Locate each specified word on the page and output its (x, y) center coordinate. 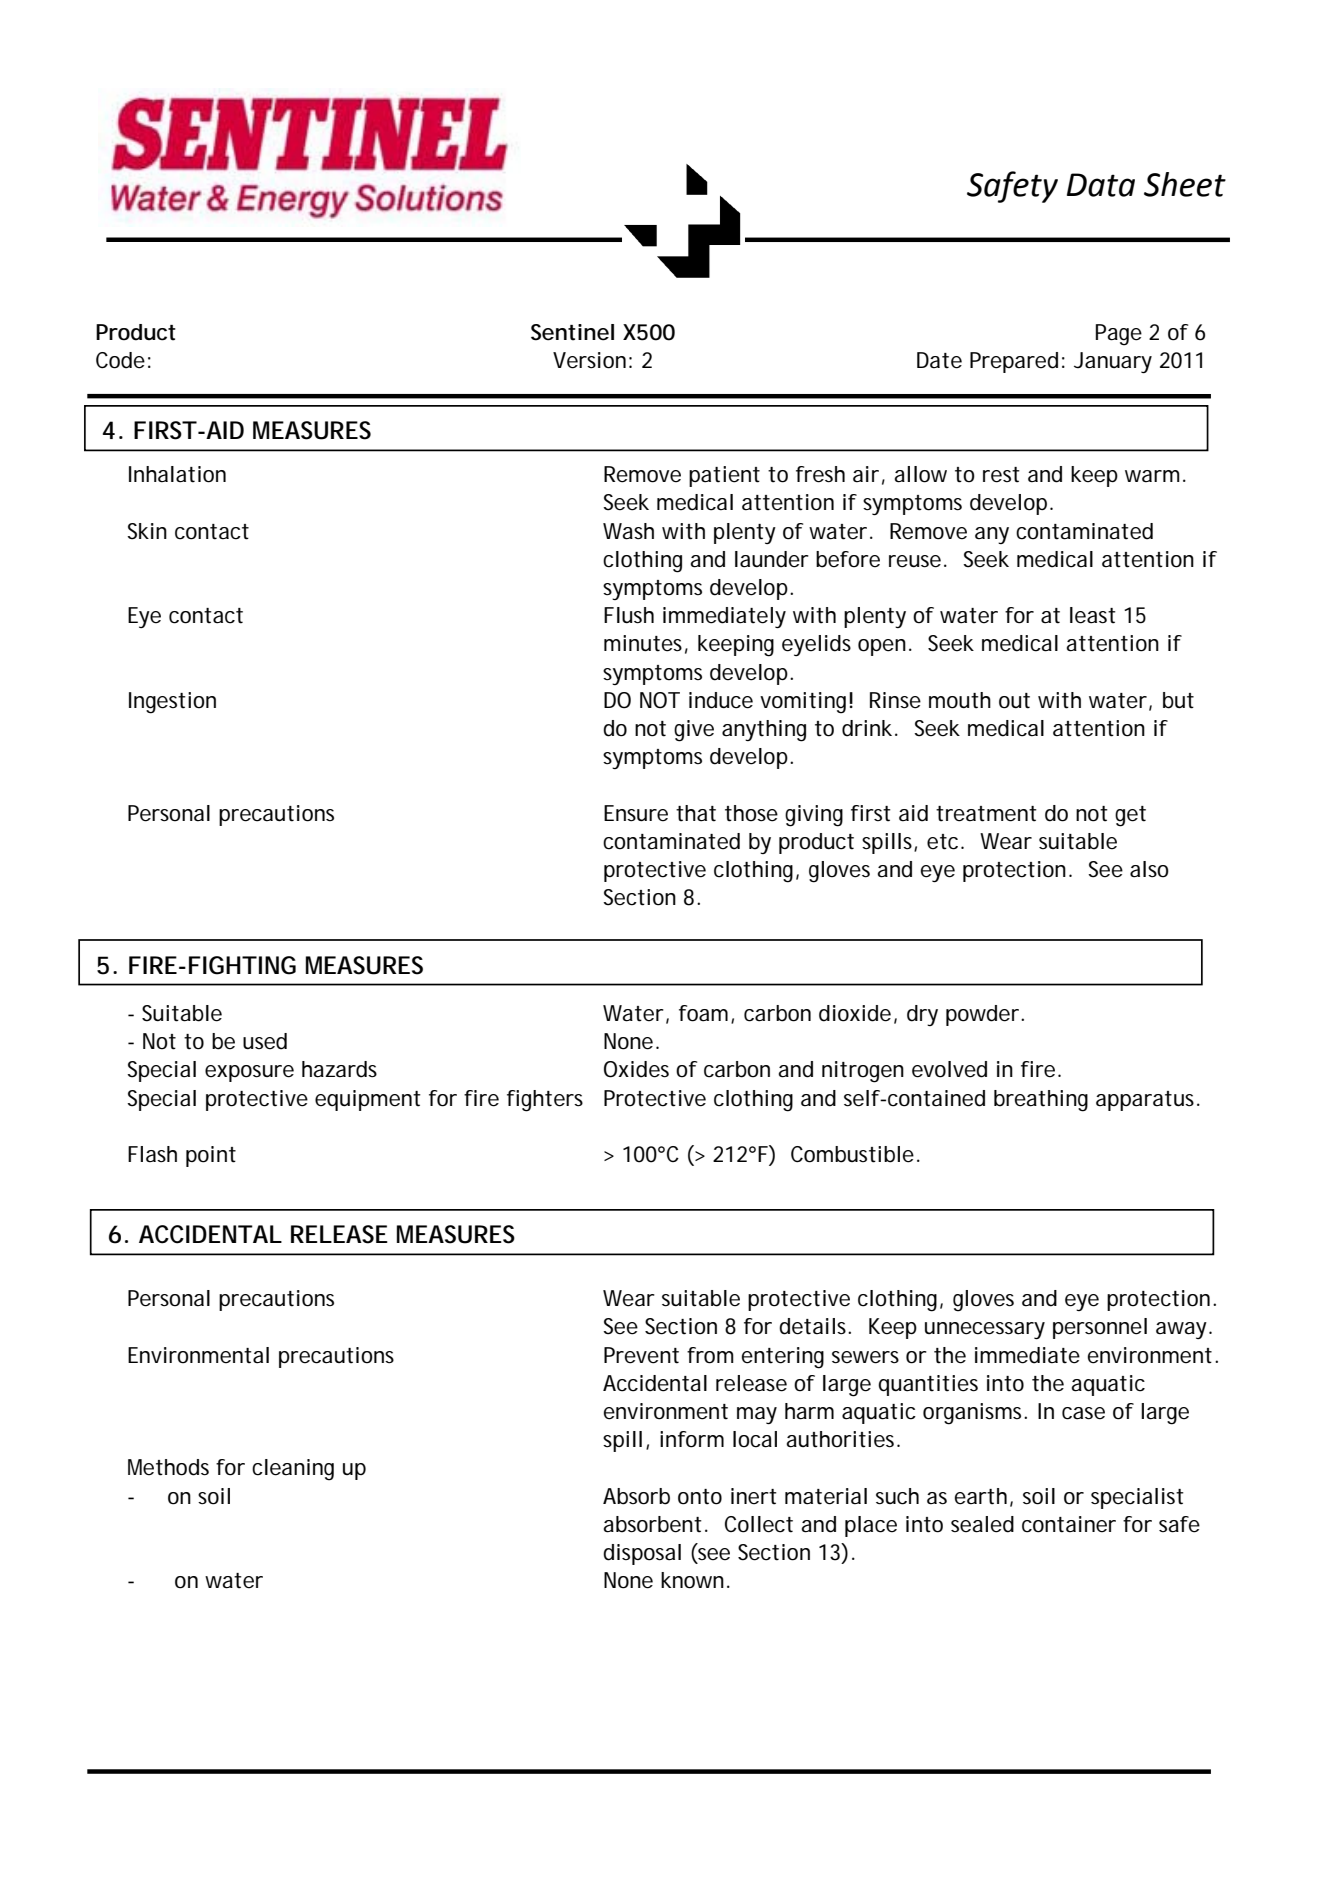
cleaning (293, 1470)
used (265, 1041)
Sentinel (572, 332)
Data (1101, 185)
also (1149, 869)
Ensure (636, 813)
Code (120, 360)
